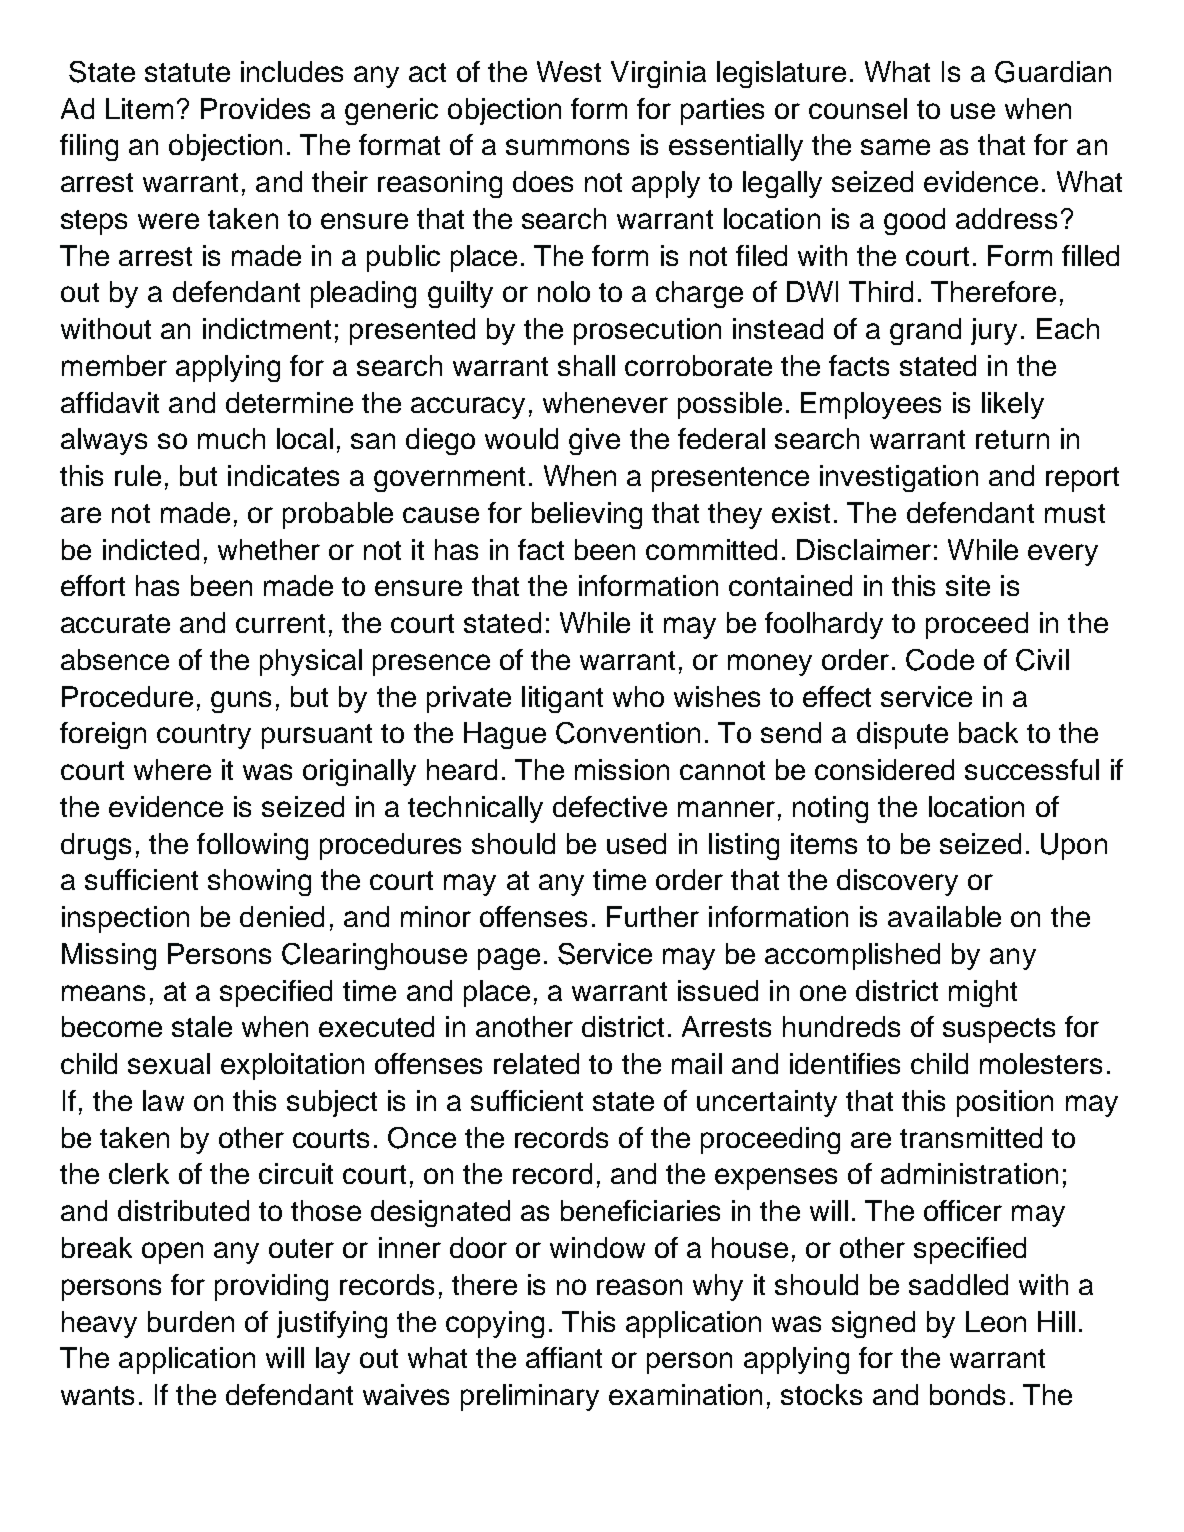 The image size is (1184, 1532). What do you see at coordinates (255, 108) in the screenshot?
I see `Provides` at bounding box center [255, 108].
